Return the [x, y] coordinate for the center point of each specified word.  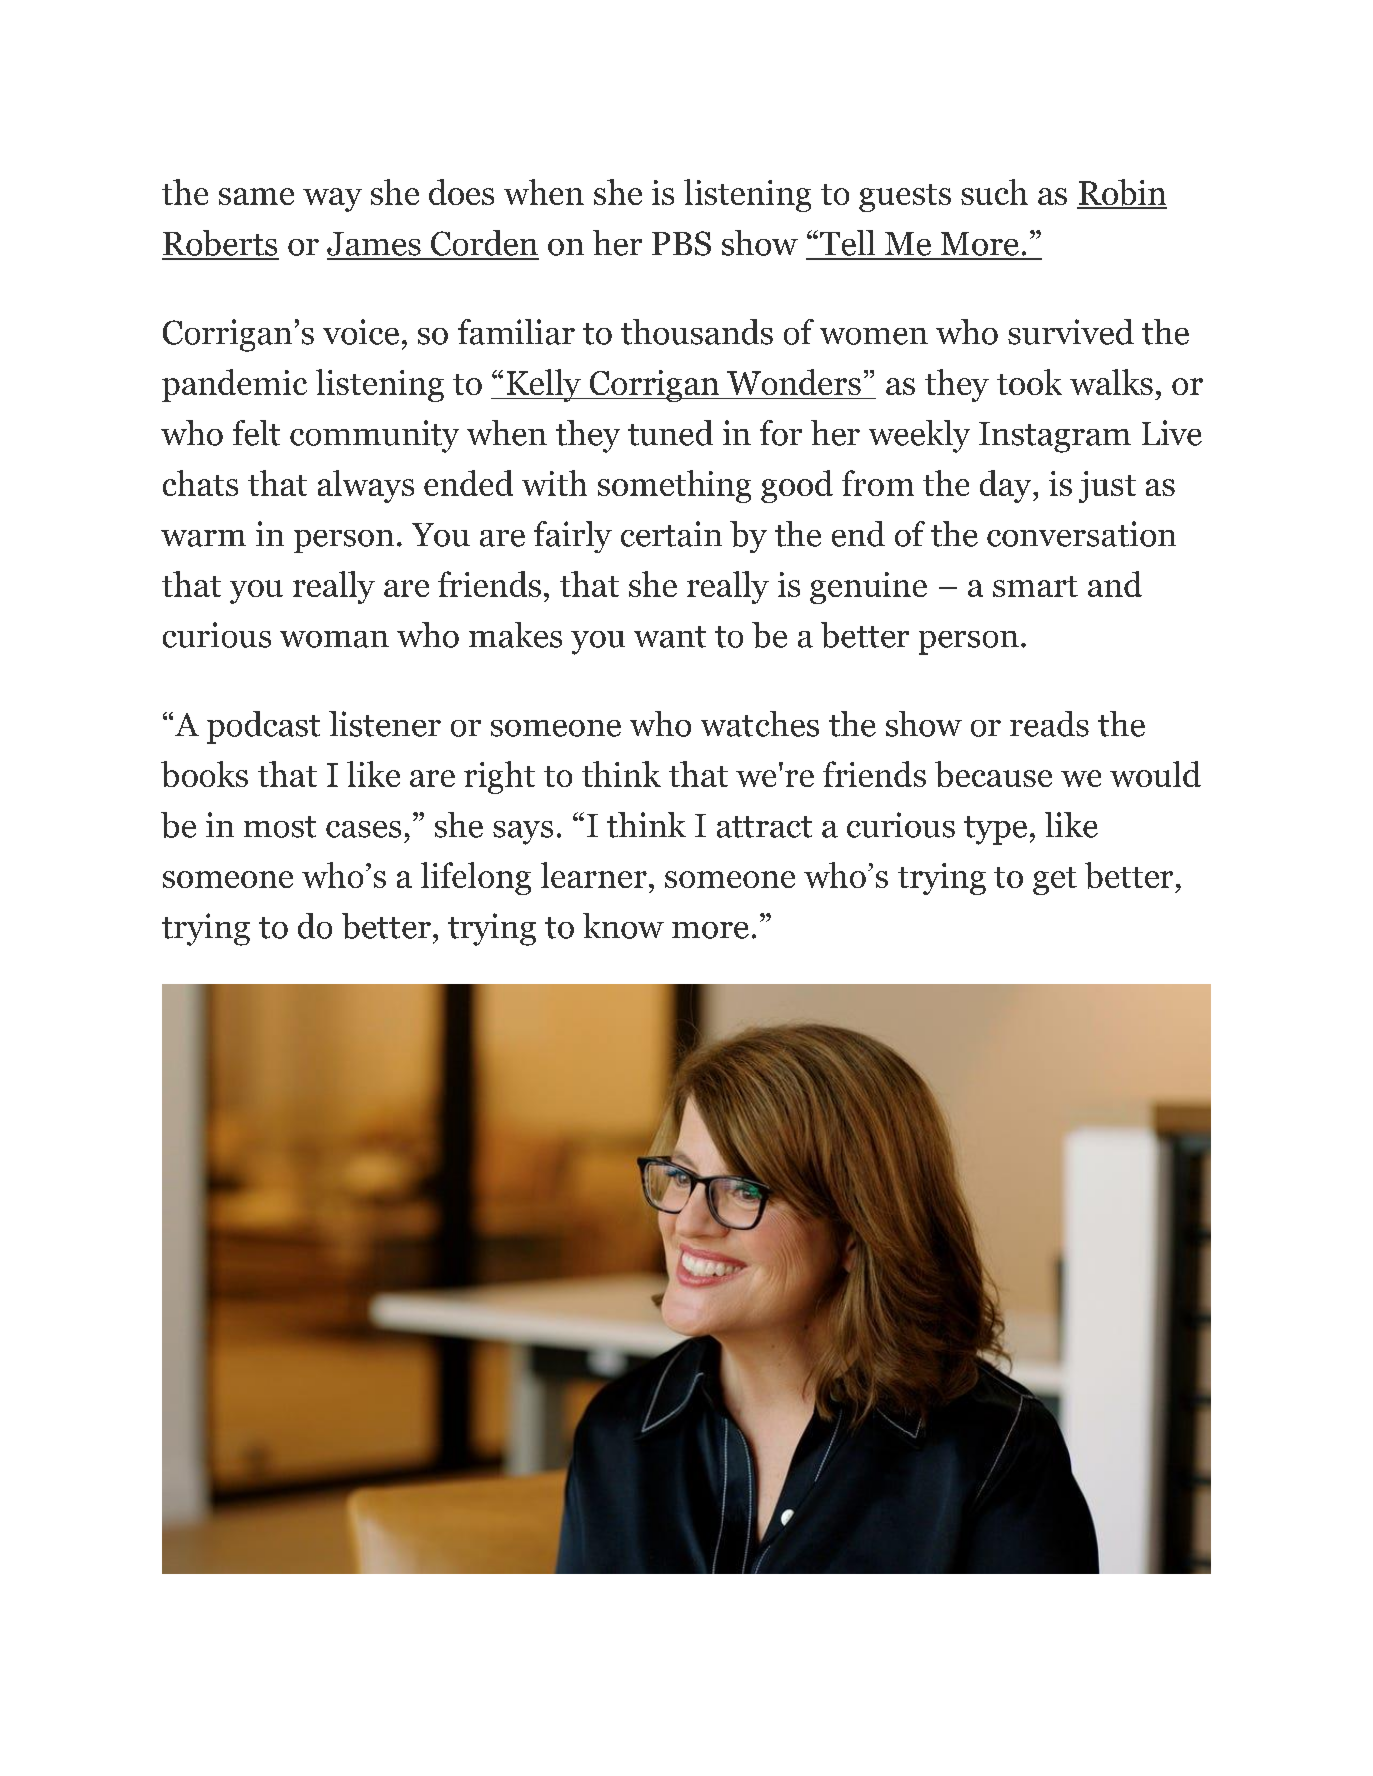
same [256, 196]
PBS [681, 243]
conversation [1081, 534]
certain [671, 534]
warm [203, 538]
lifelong [476, 878]
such [994, 192]
